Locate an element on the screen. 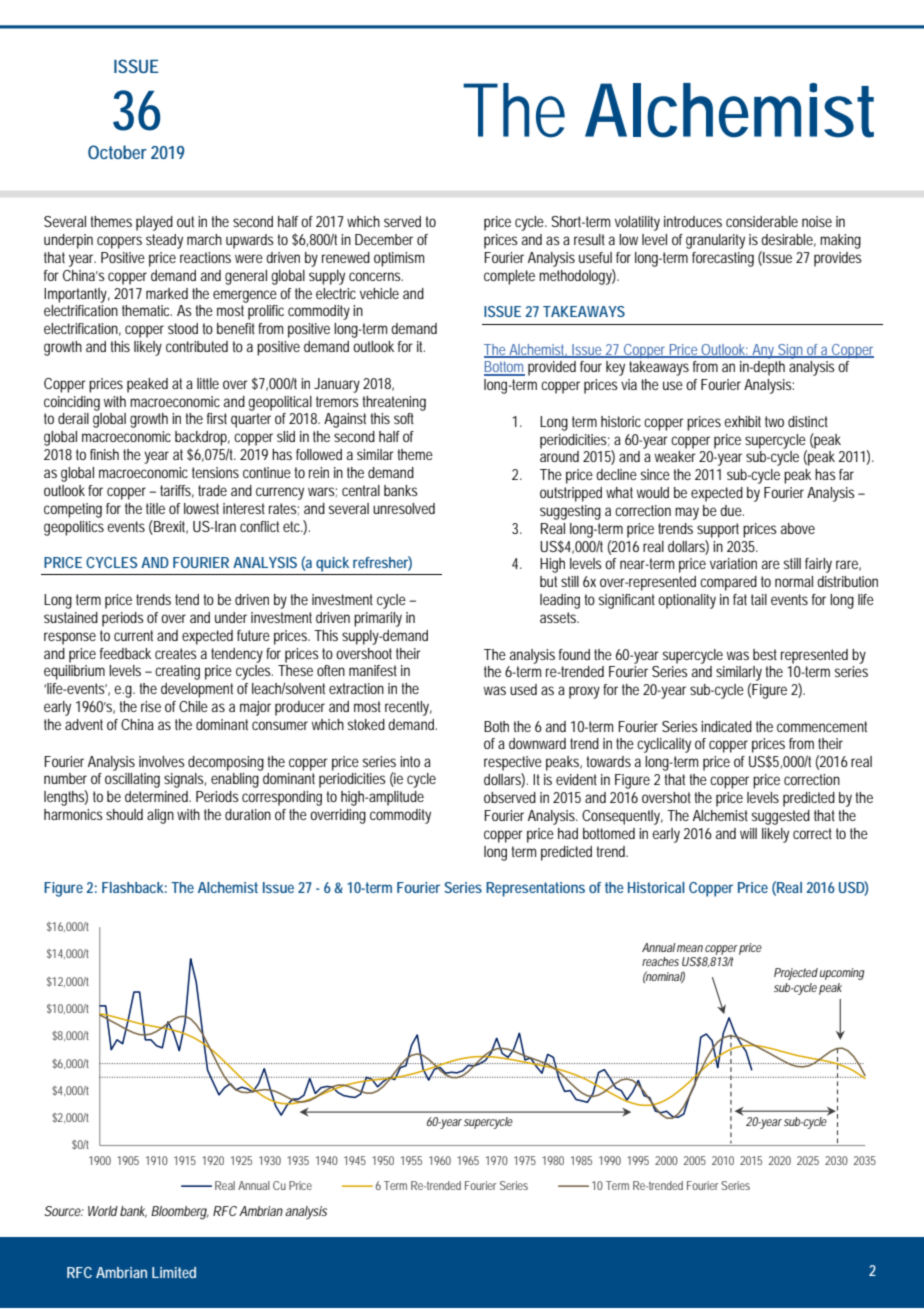 This screenshot has height=1309, width=924. Limited is located at coordinates (174, 1272).
